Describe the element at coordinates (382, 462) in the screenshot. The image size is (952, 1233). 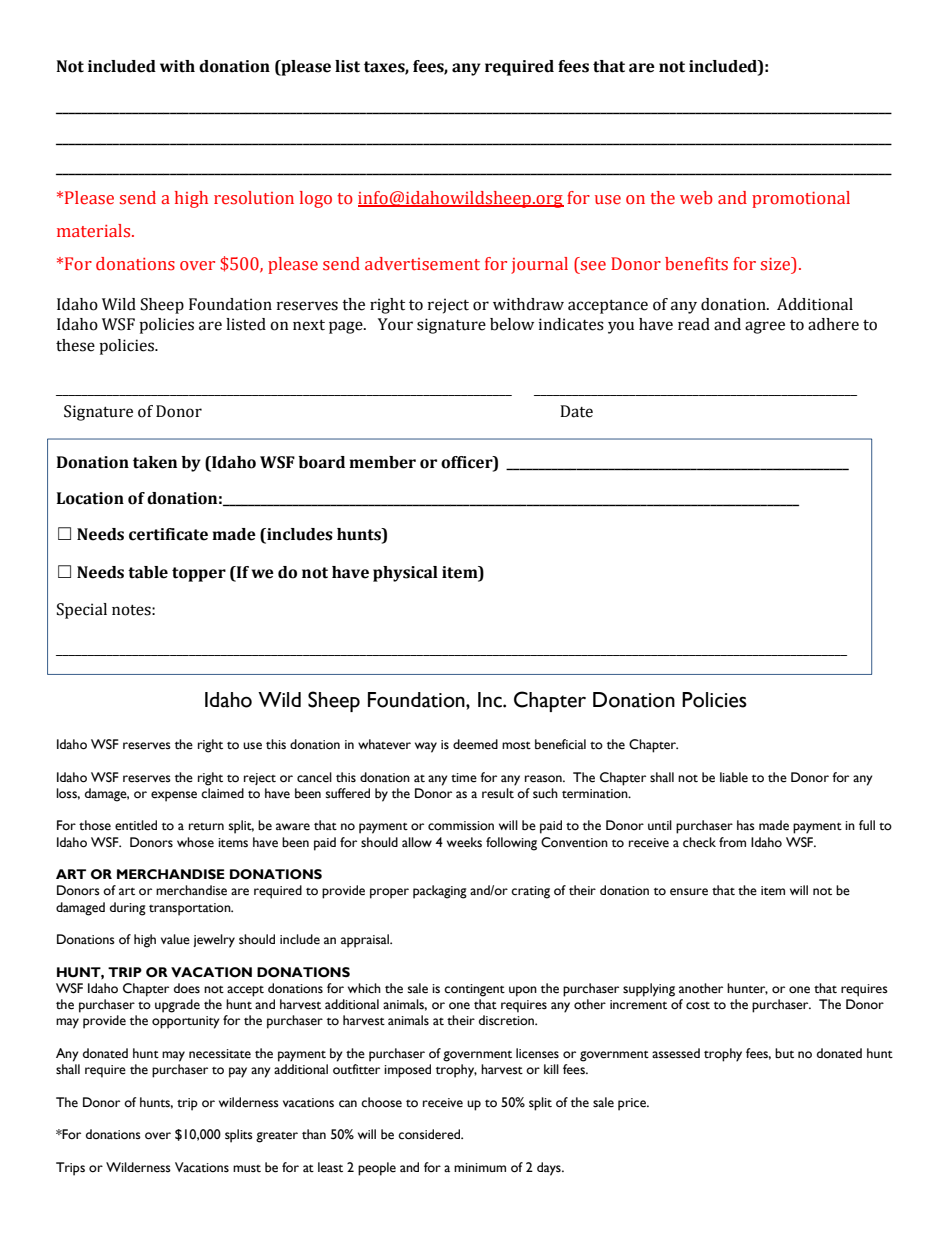
I see `member` at that location.
